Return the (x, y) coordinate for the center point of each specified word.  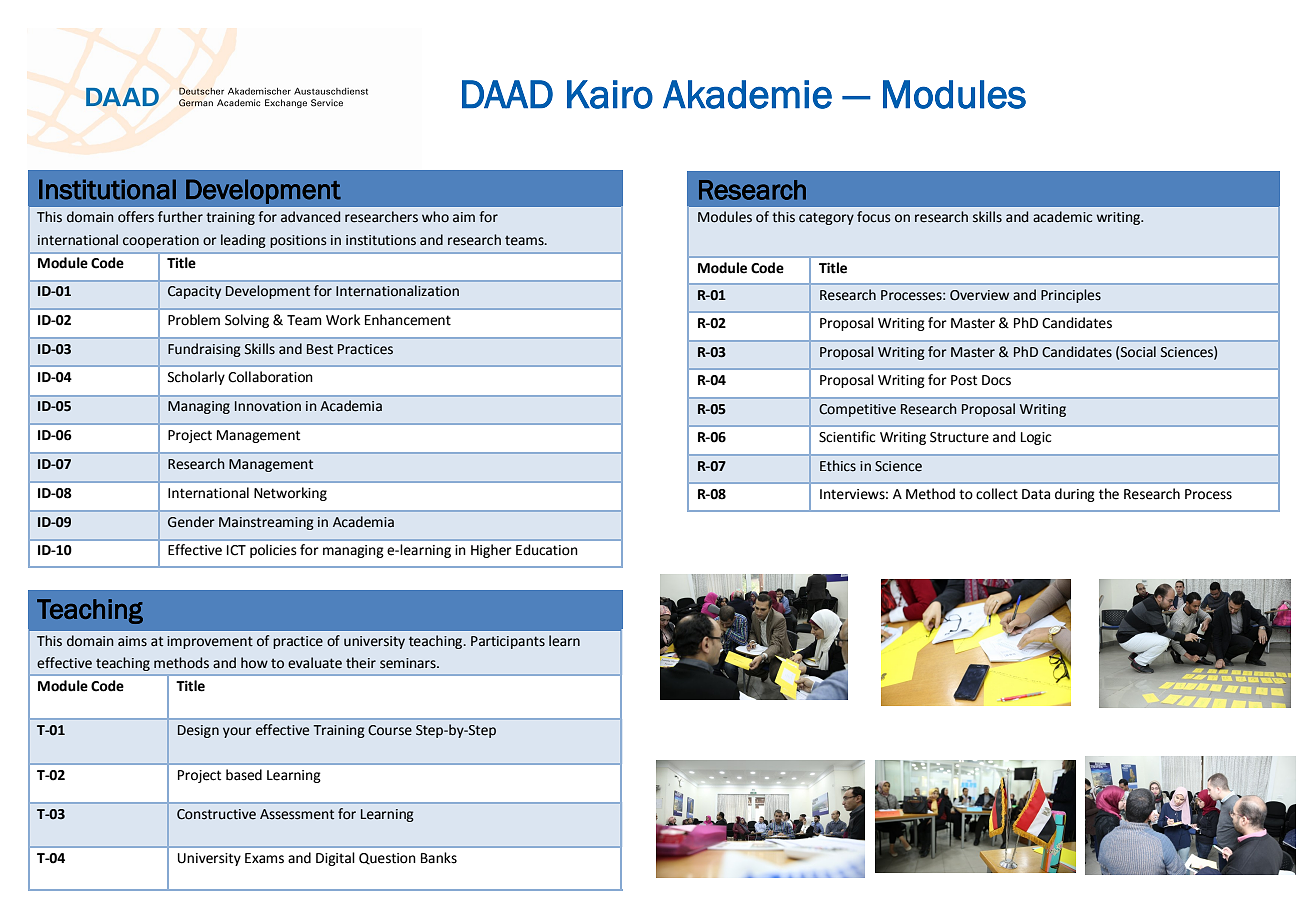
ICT (236, 550)
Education (547, 550)
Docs (996, 380)
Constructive (216, 814)
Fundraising (204, 350)
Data (1036, 494)
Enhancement (408, 320)
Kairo (610, 94)
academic (1062, 217)
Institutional (107, 189)
